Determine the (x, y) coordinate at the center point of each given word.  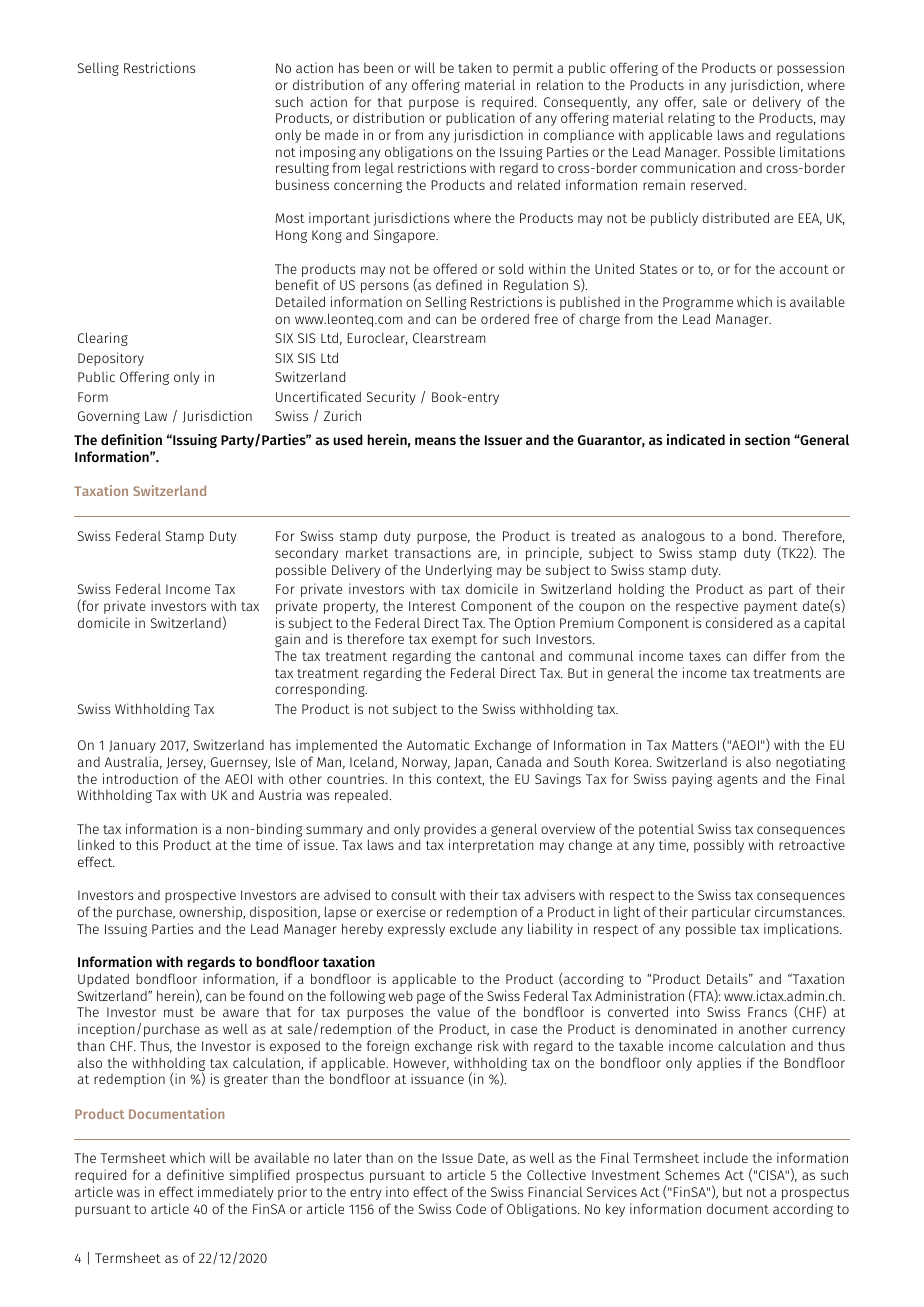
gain (287, 640)
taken (475, 68)
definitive (195, 1174)
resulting (302, 169)
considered (739, 622)
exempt (454, 641)
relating (691, 119)
